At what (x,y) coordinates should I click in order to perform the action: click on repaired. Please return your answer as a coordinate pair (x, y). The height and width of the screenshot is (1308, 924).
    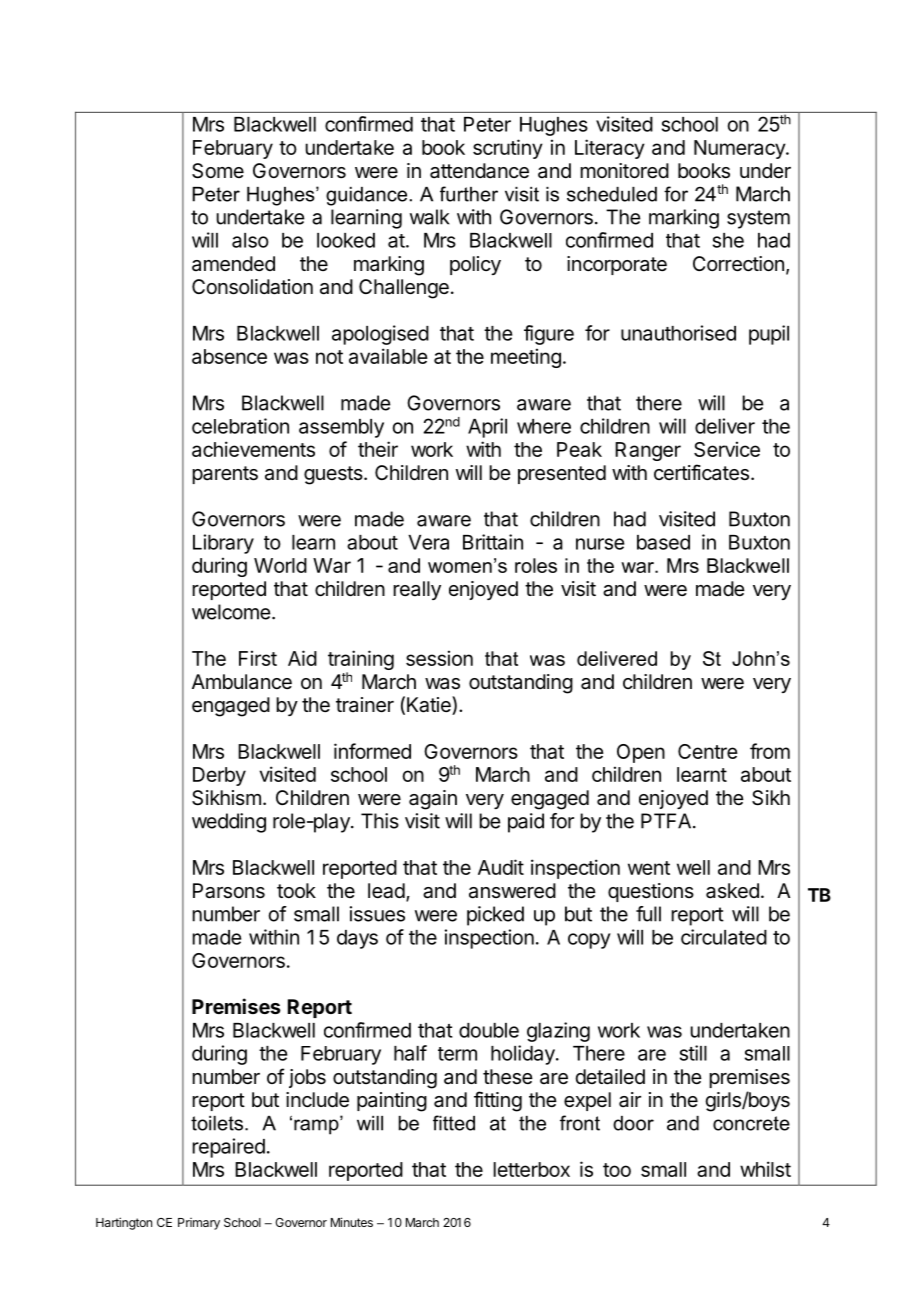
    Looking at the image, I should click on (228, 1148).
